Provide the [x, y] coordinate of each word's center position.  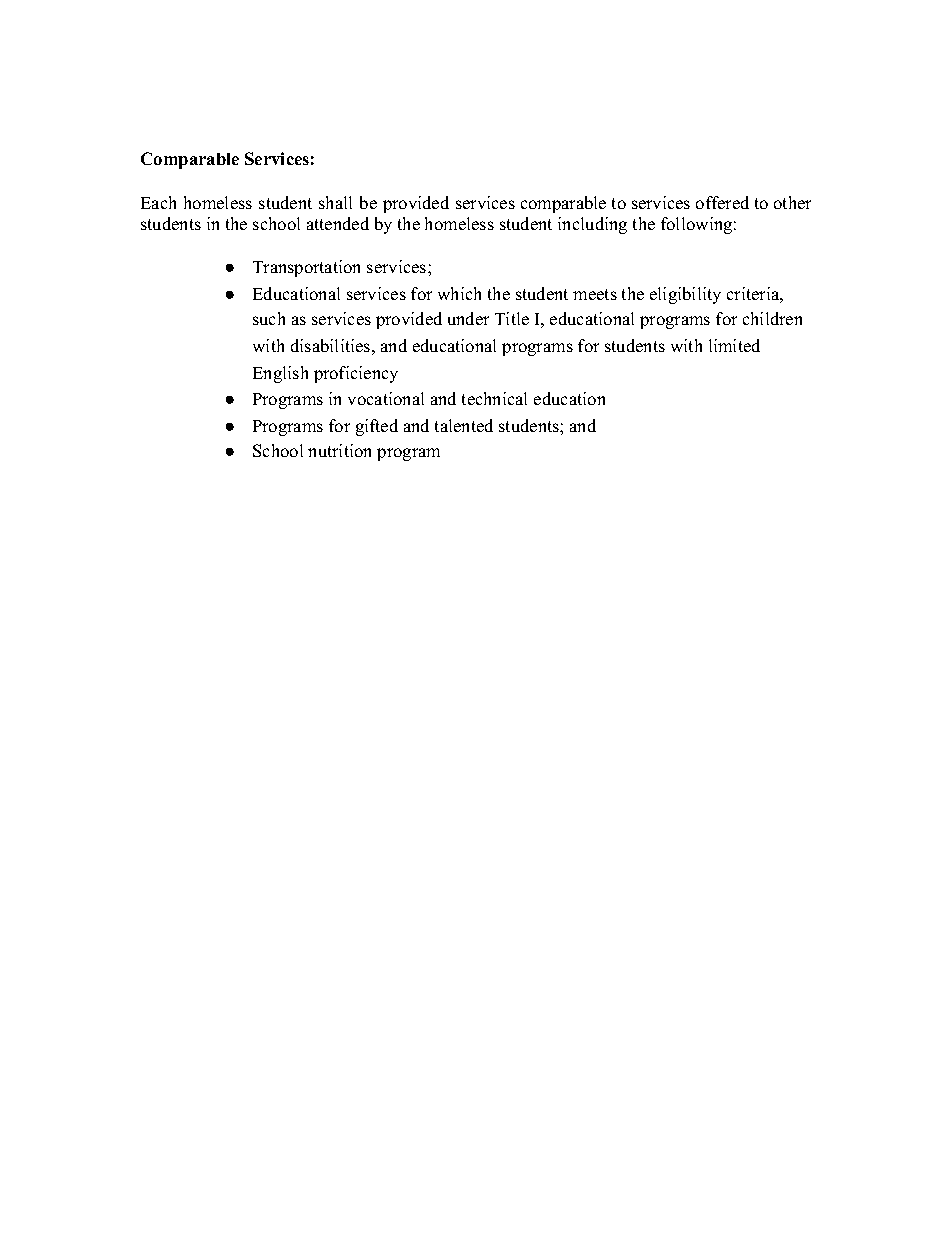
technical [494, 398]
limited [734, 345]
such [269, 318]
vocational [386, 398]
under [468, 318]
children [772, 318]
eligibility [685, 295]
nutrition [339, 450]
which [459, 293]
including [592, 225]
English [280, 374]
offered [722, 202]
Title [512, 318]
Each [158, 202]
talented [464, 425]
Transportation [306, 268]
